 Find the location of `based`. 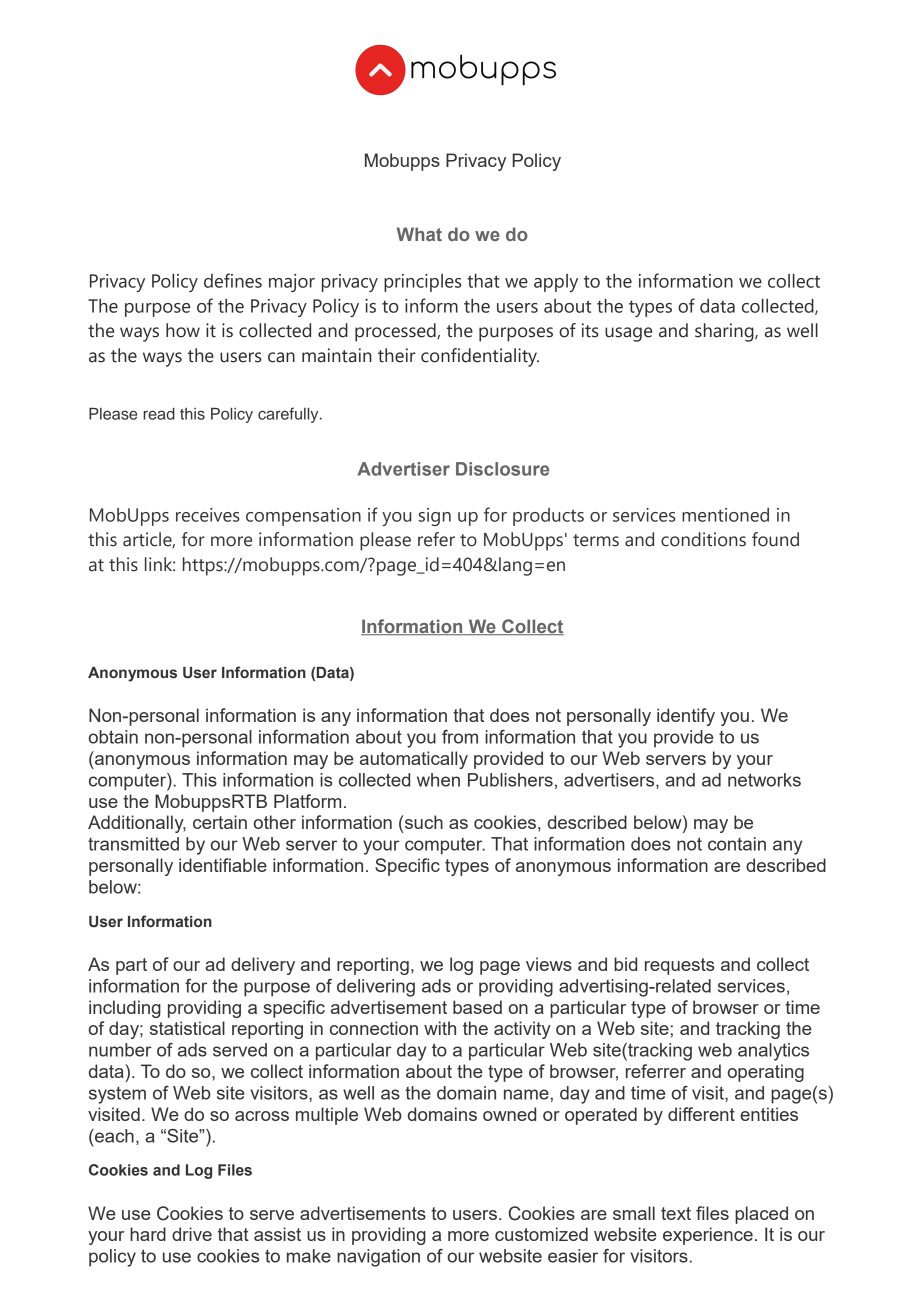

based is located at coordinates (477, 1007).
